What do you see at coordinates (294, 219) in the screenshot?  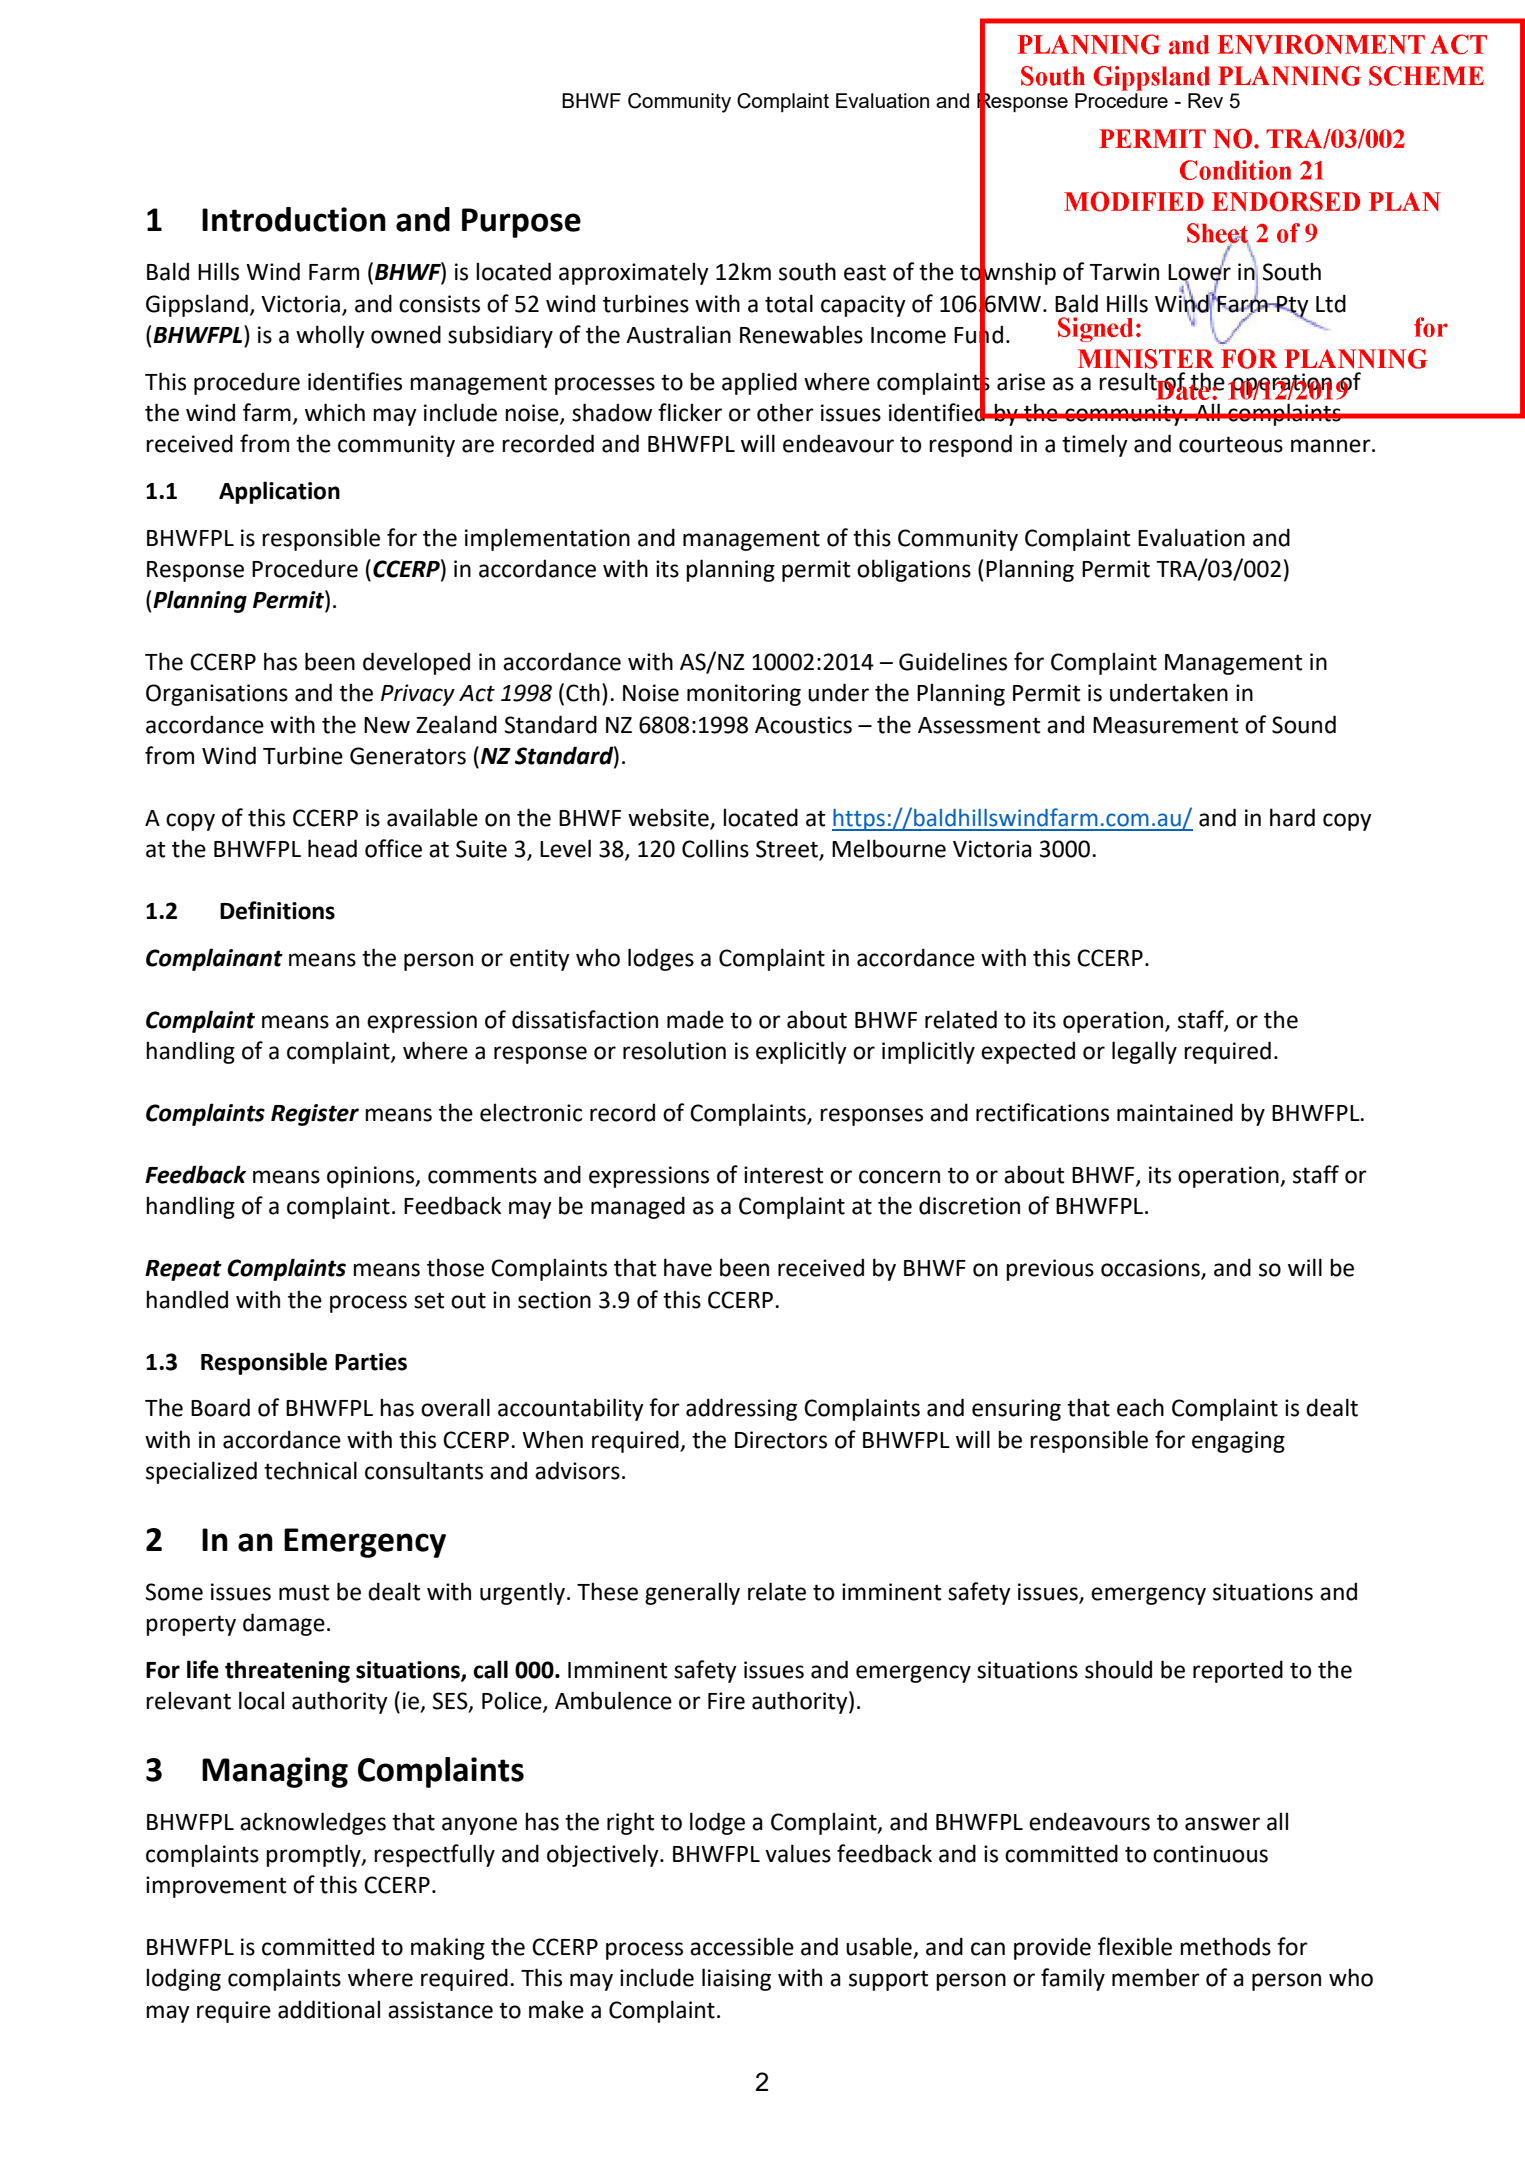 I see `Introduction` at bounding box center [294, 219].
